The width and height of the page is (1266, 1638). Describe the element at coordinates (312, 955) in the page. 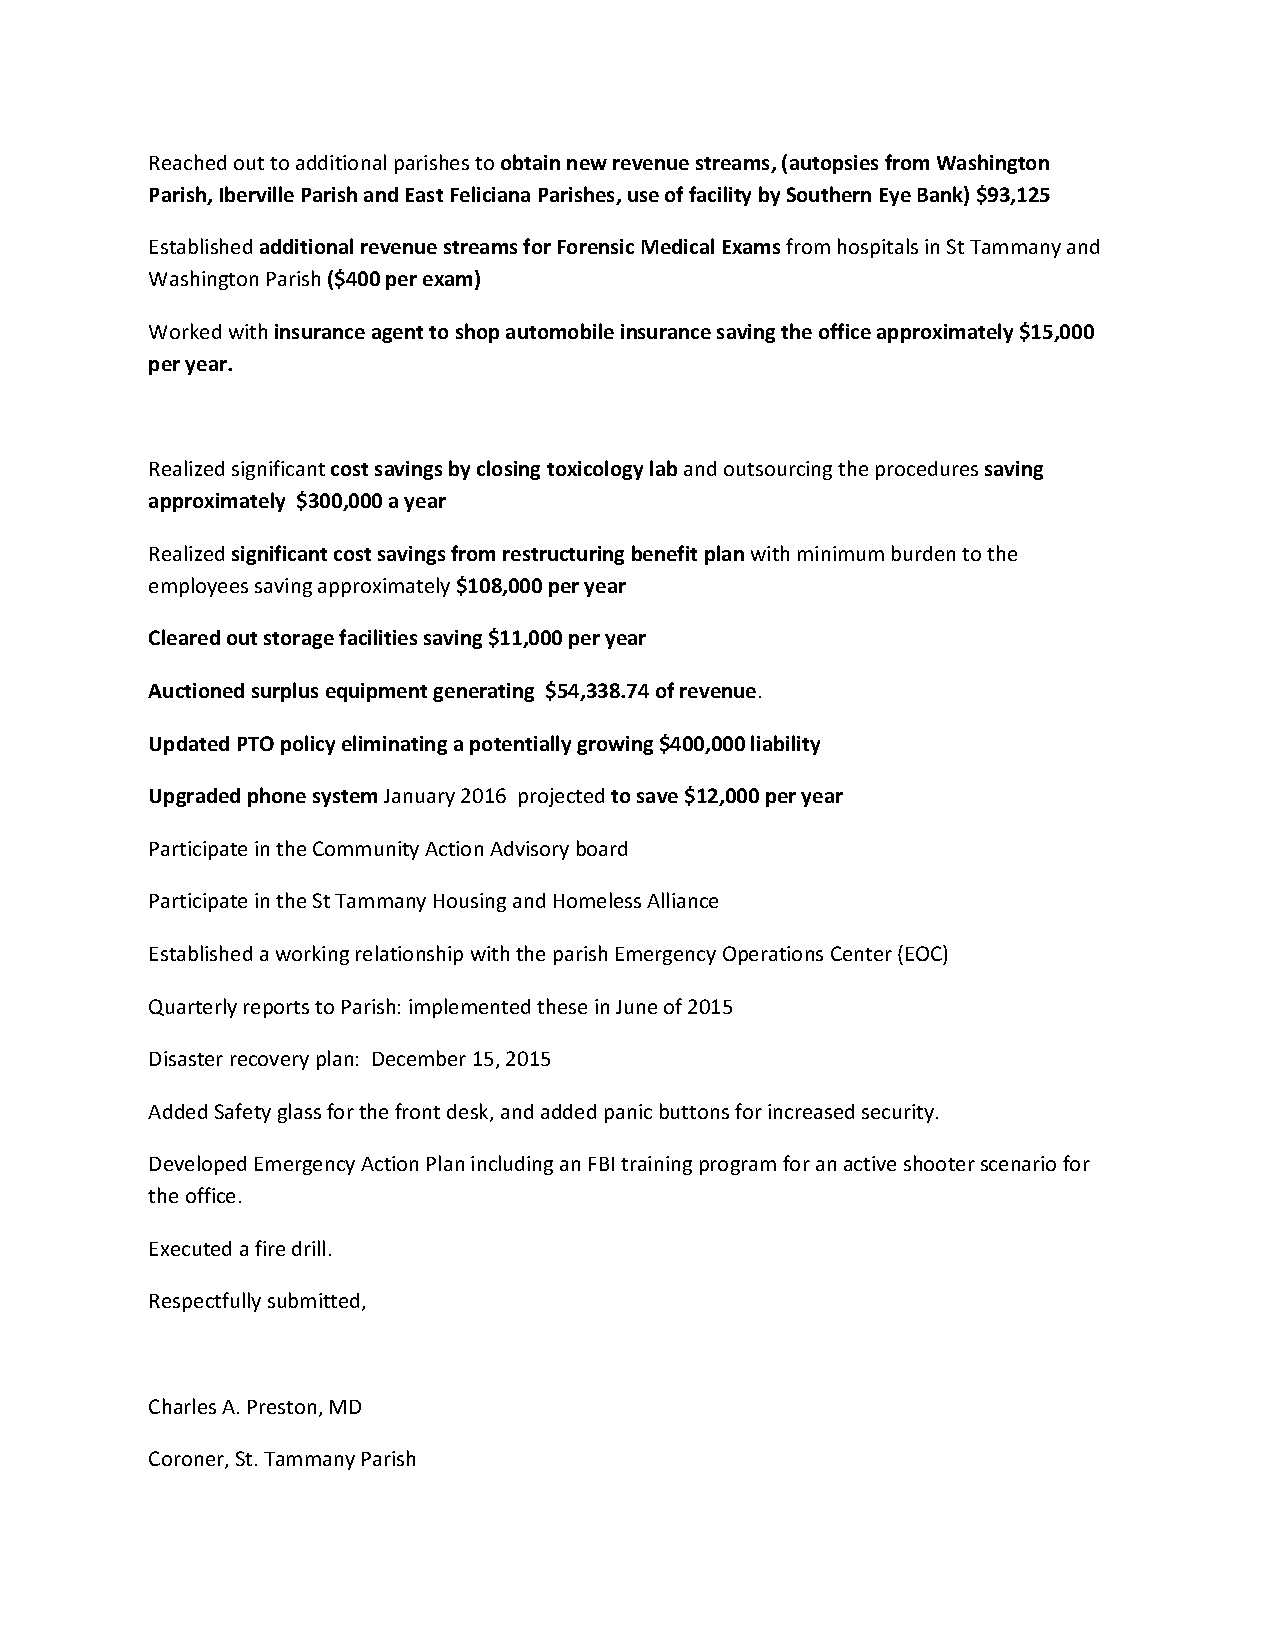

I see `working` at that location.
